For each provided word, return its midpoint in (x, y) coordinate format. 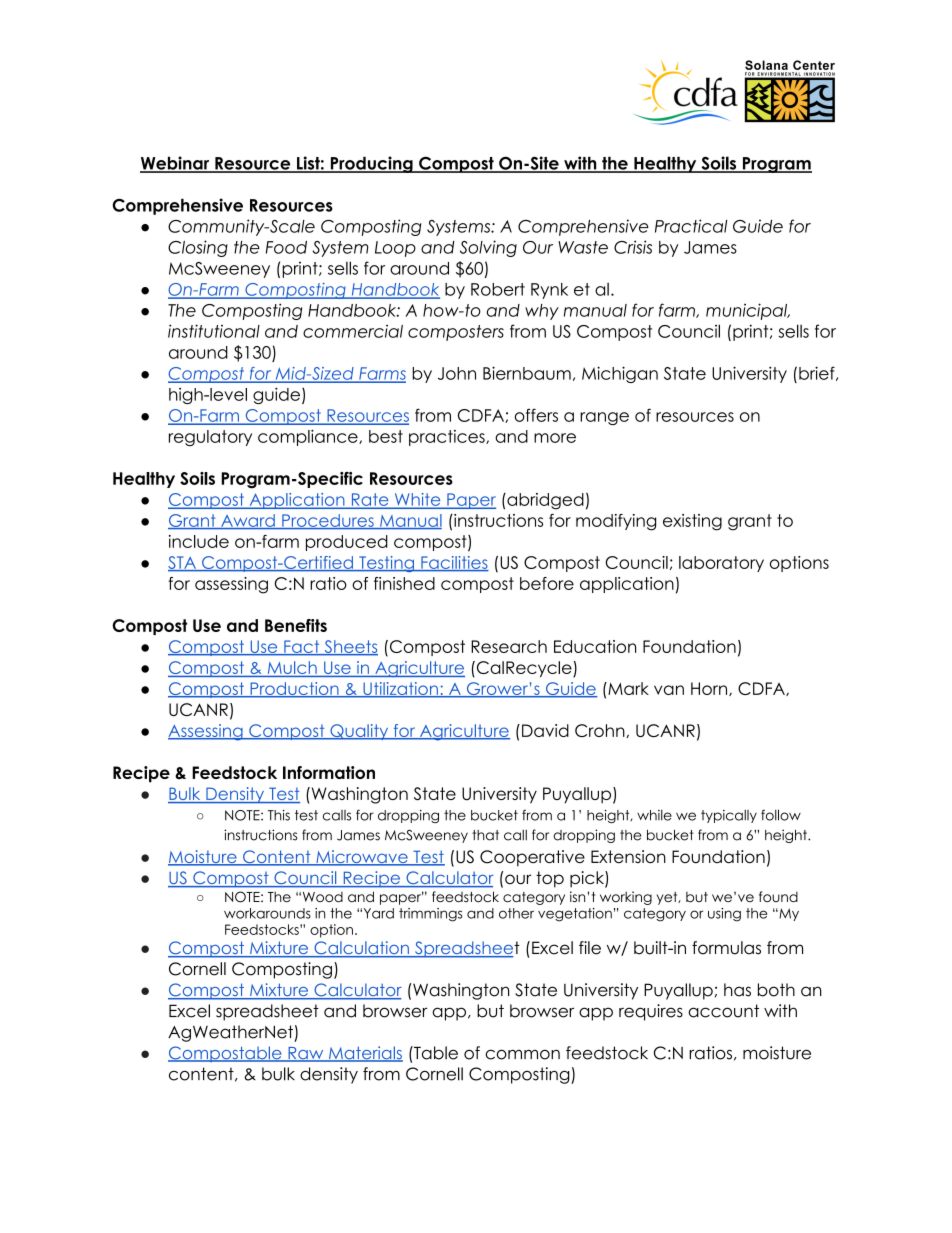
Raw (306, 1054)
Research (509, 646)
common (522, 1054)
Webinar (176, 164)
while (654, 815)
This (279, 815)
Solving (488, 248)
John (457, 373)
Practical (691, 226)
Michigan (620, 374)
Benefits (296, 625)
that (485, 835)
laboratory (721, 564)
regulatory (210, 438)
